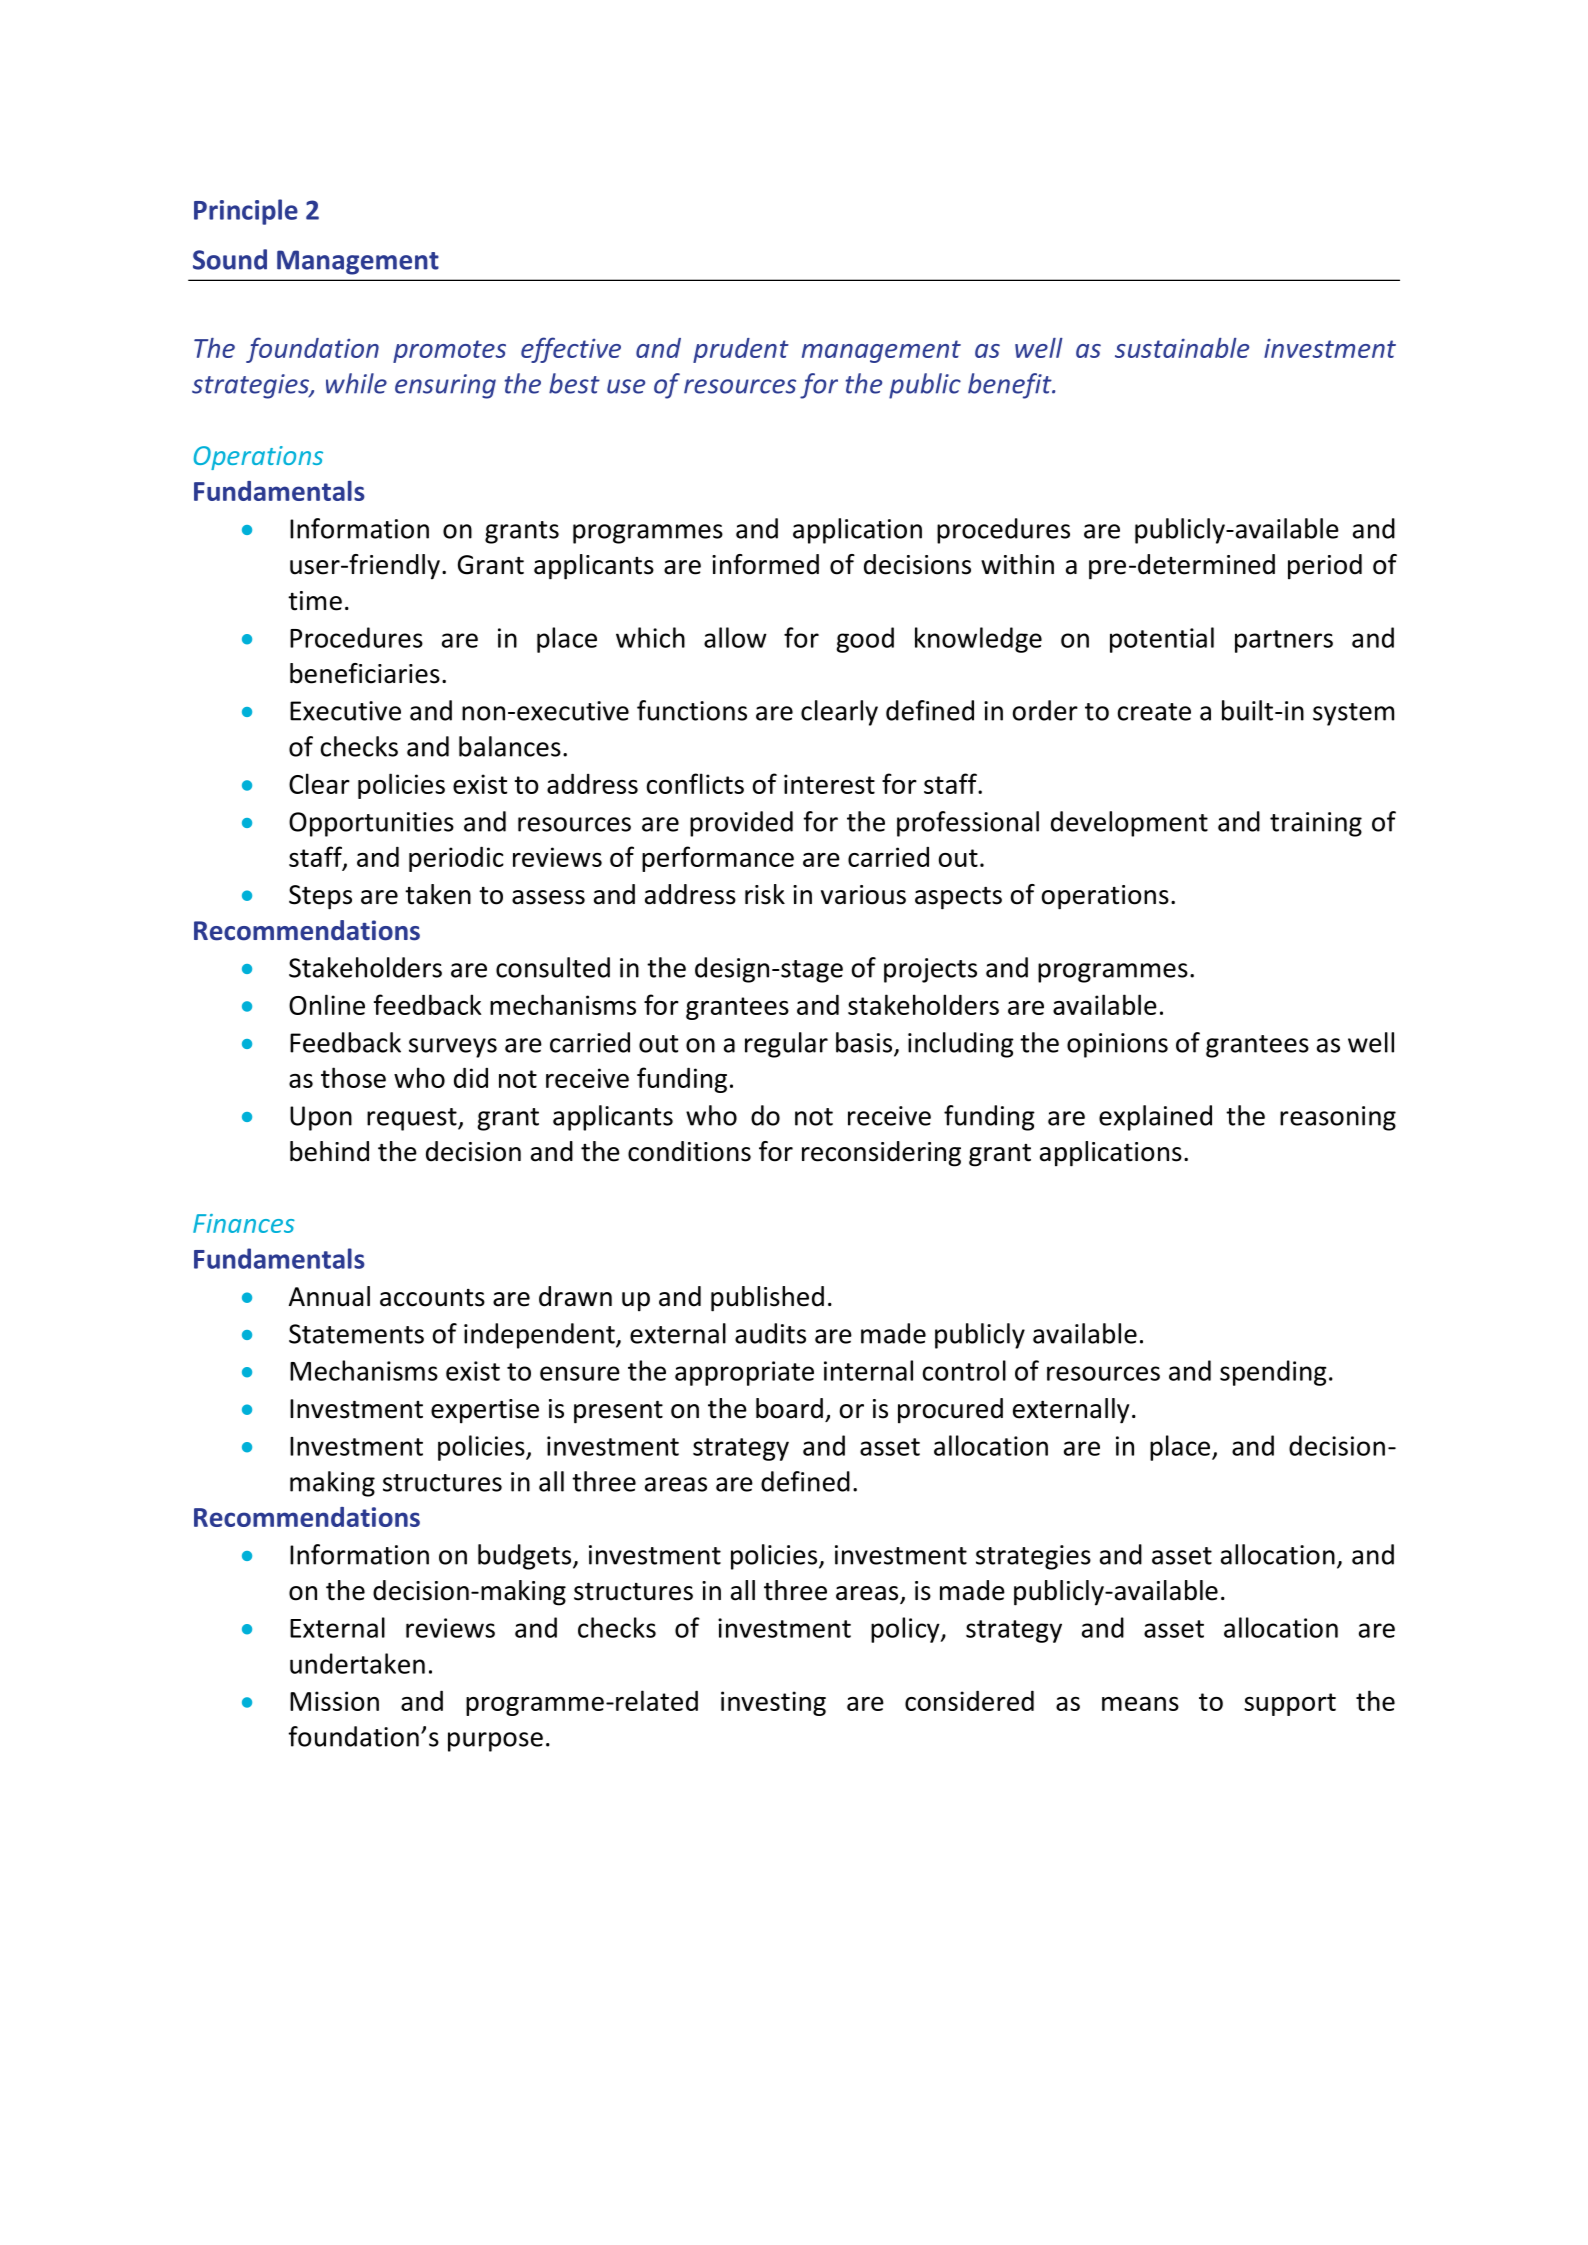 Image resolution: width=1588 pixels, height=2245 pixels. What do you see at coordinates (230, 259) in the screenshot?
I see `Sound` at bounding box center [230, 259].
